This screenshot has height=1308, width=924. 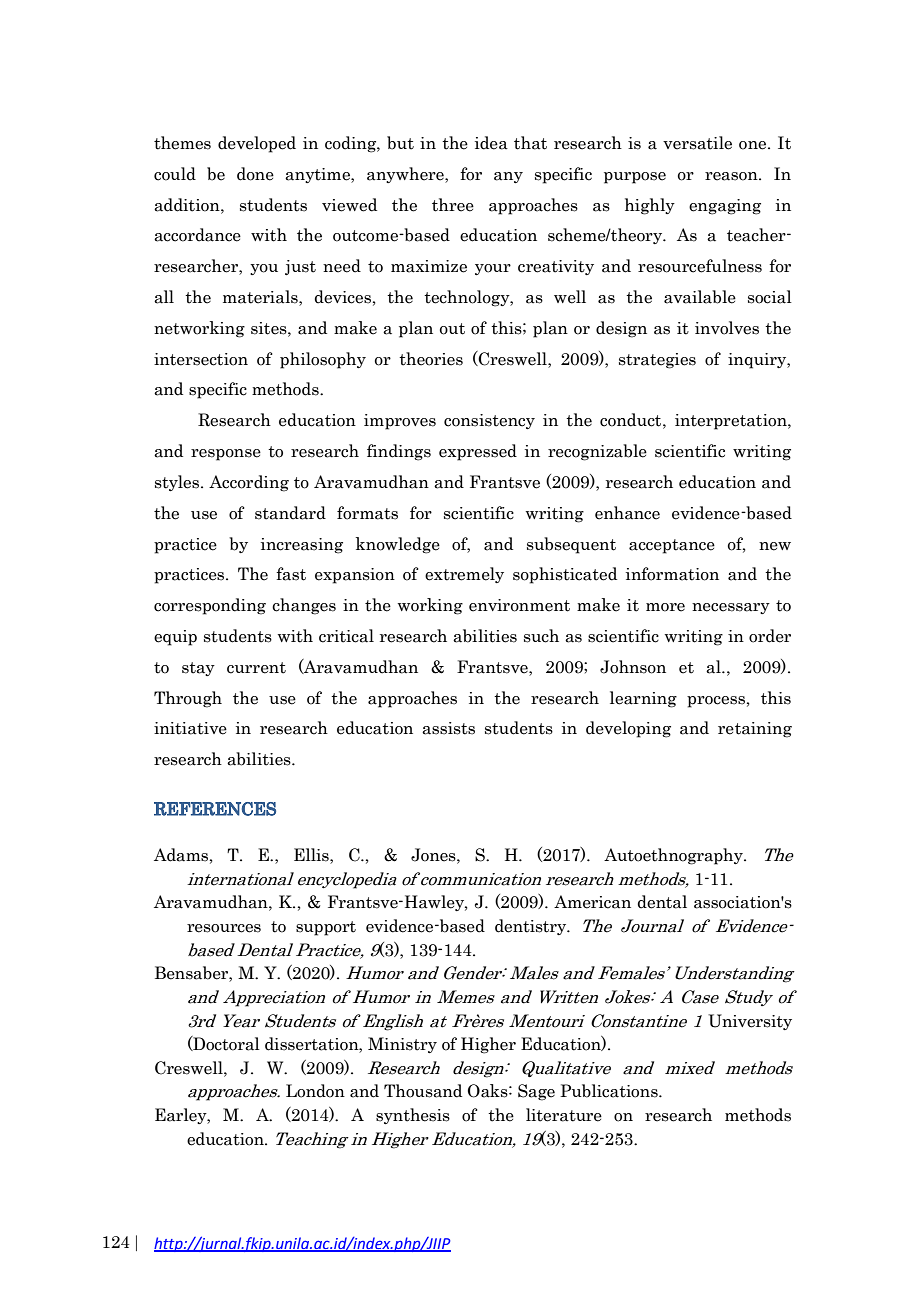 What do you see at coordinates (491, 143) in the screenshot?
I see `idea` at bounding box center [491, 143].
